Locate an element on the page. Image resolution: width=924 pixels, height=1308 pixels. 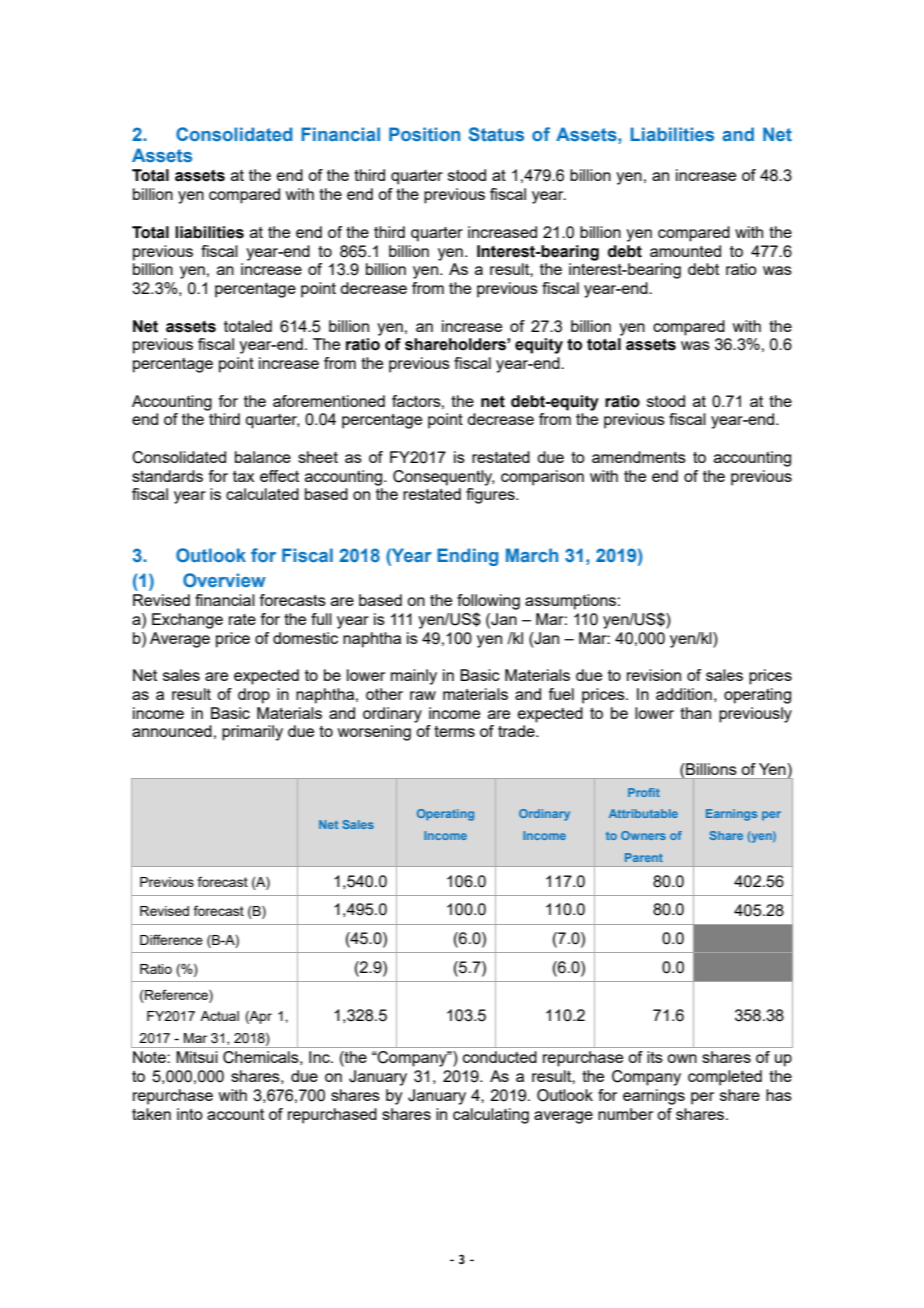
terms is located at coordinates (454, 731).
